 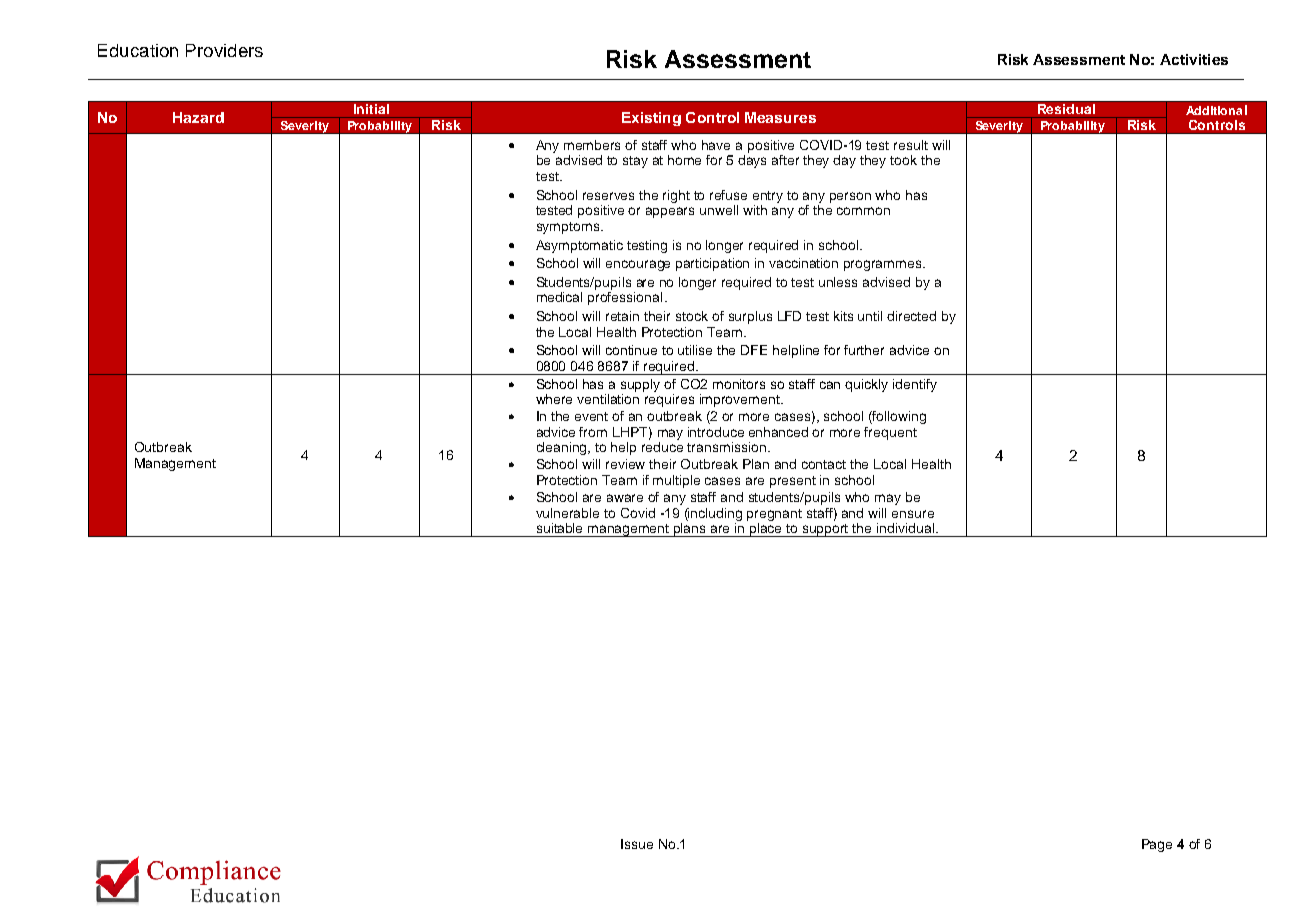 What do you see at coordinates (1157, 845) in the page?
I see `Page` at bounding box center [1157, 845].
